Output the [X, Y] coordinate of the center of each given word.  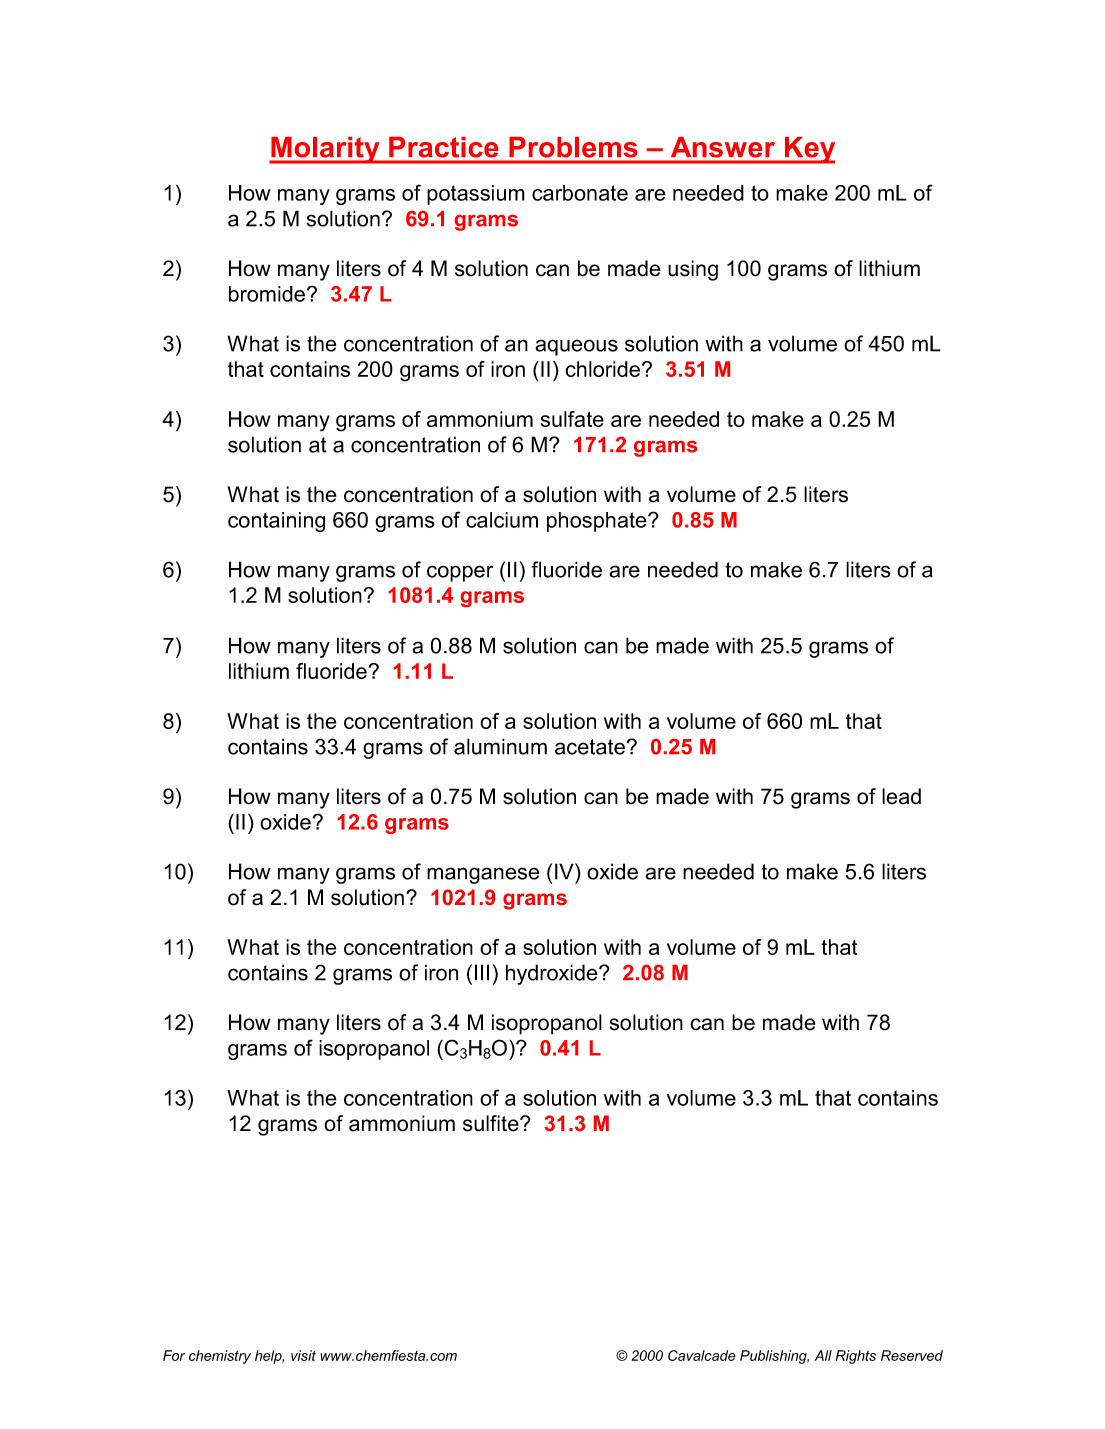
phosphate [598, 522]
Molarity [325, 150]
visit [303, 1355]
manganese [483, 875]
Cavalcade [702, 1355]
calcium [502, 520]
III [482, 972]
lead [901, 796]
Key [809, 150]
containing [276, 522]
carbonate [580, 193]
